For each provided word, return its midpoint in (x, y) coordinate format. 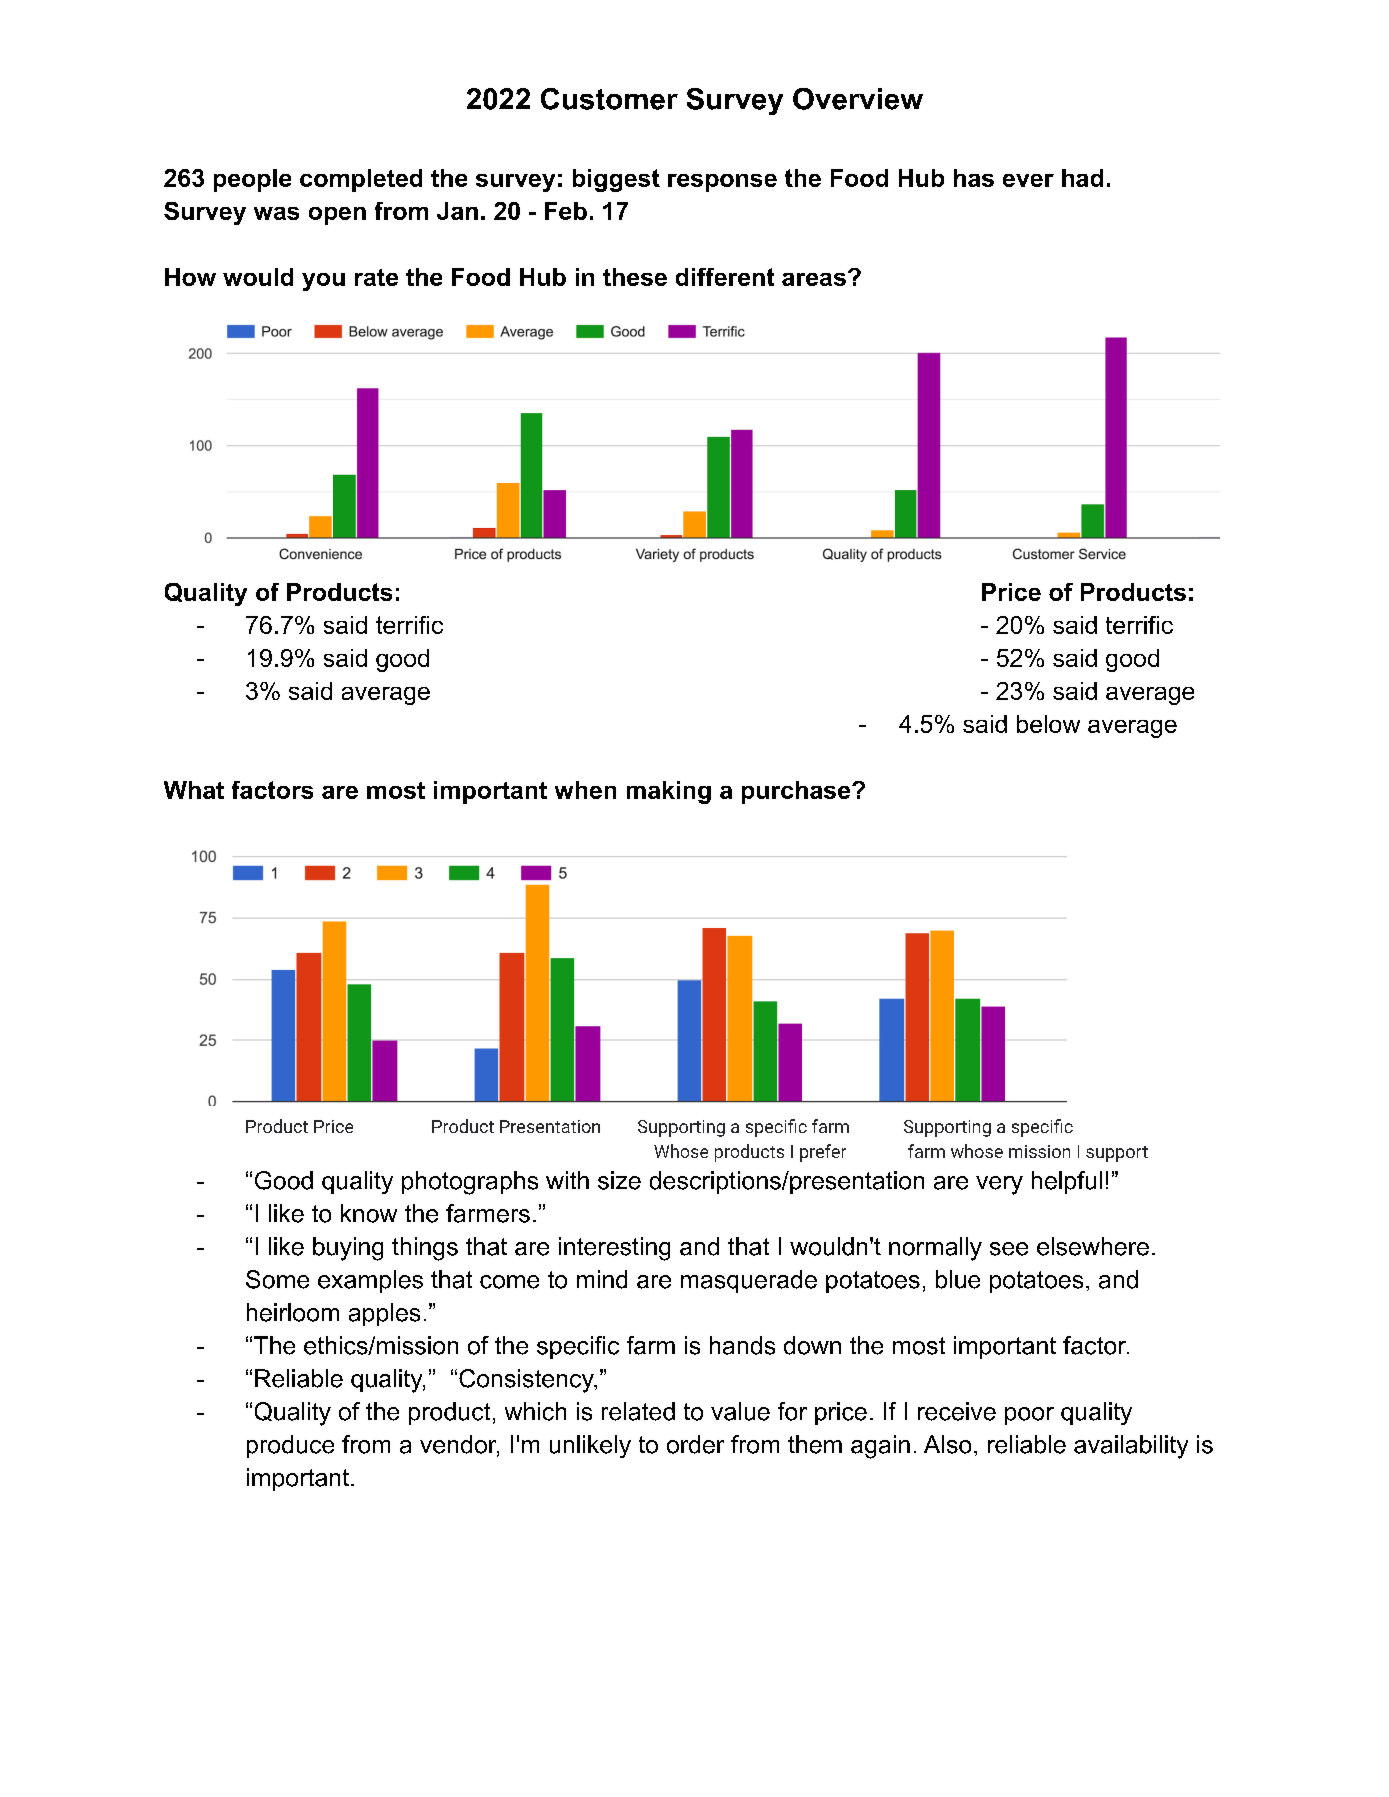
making (669, 792)
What (194, 790)
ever (1028, 180)
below (1048, 724)
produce (290, 1446)
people (252, 180)
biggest (616, 180)
